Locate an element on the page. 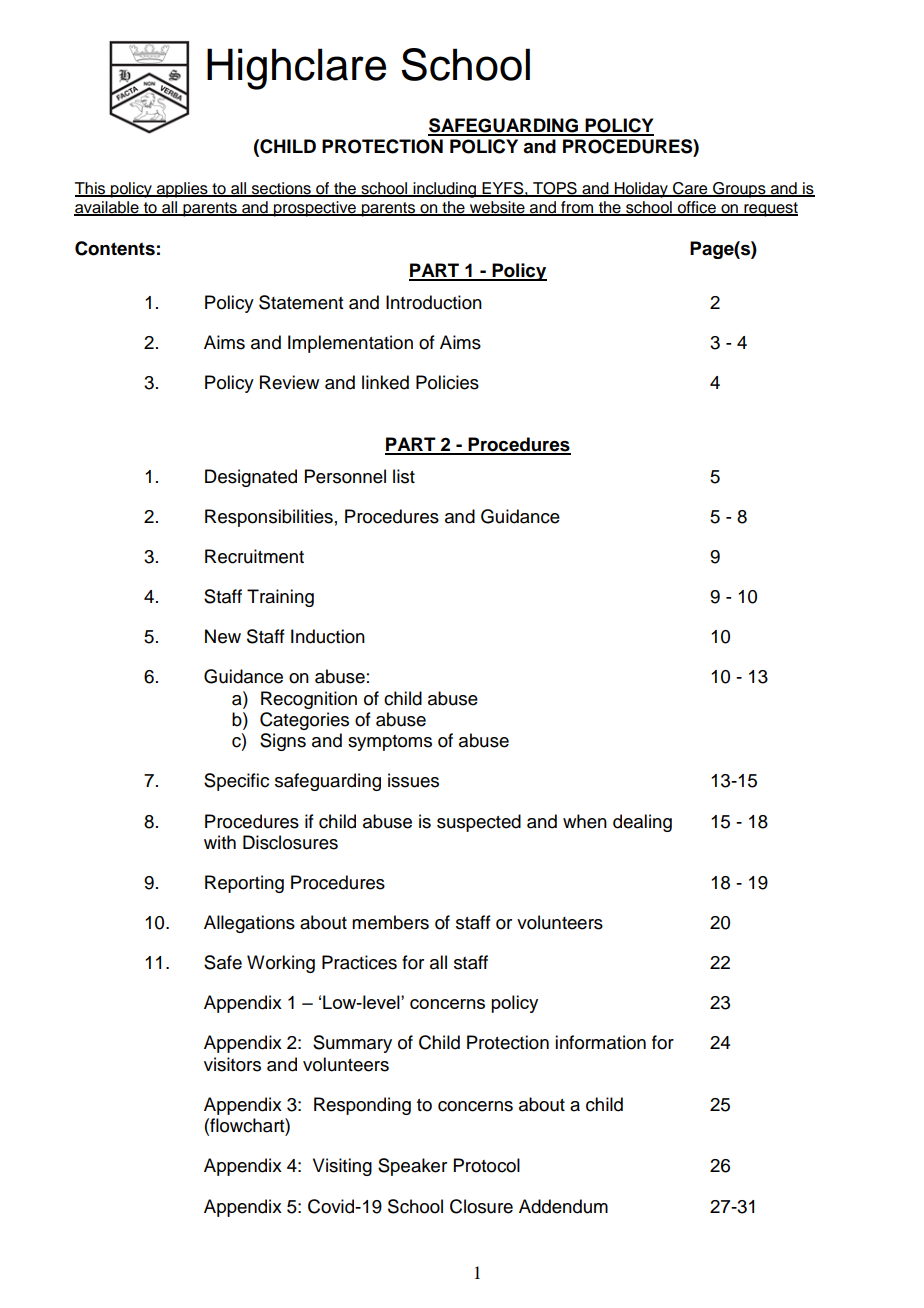 This image has width=924, height=1308. Speaker is located at coordinates (412, 1167).
